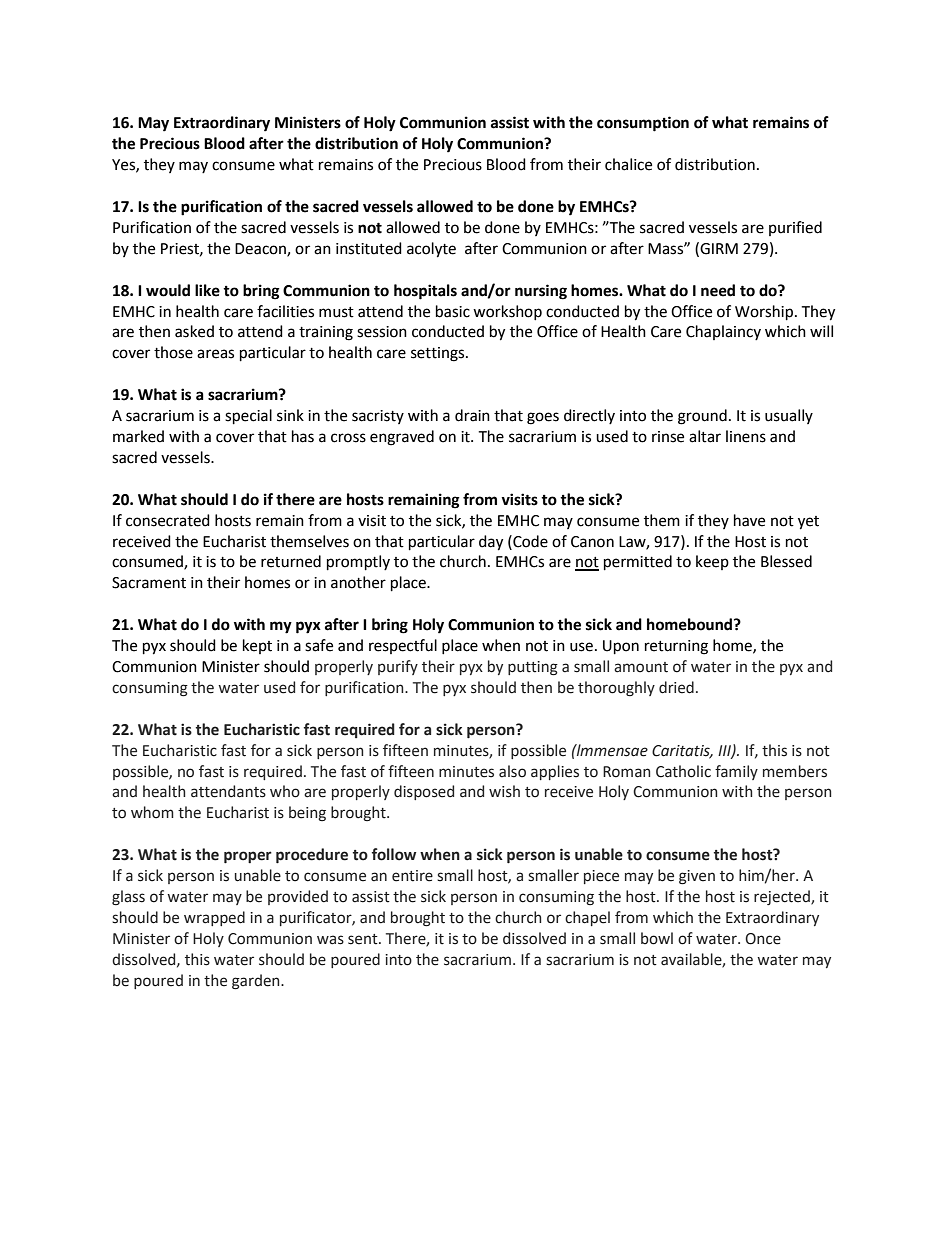 This screenshot has height=1233, width=952. I want to click on day, so click(491, 543).
